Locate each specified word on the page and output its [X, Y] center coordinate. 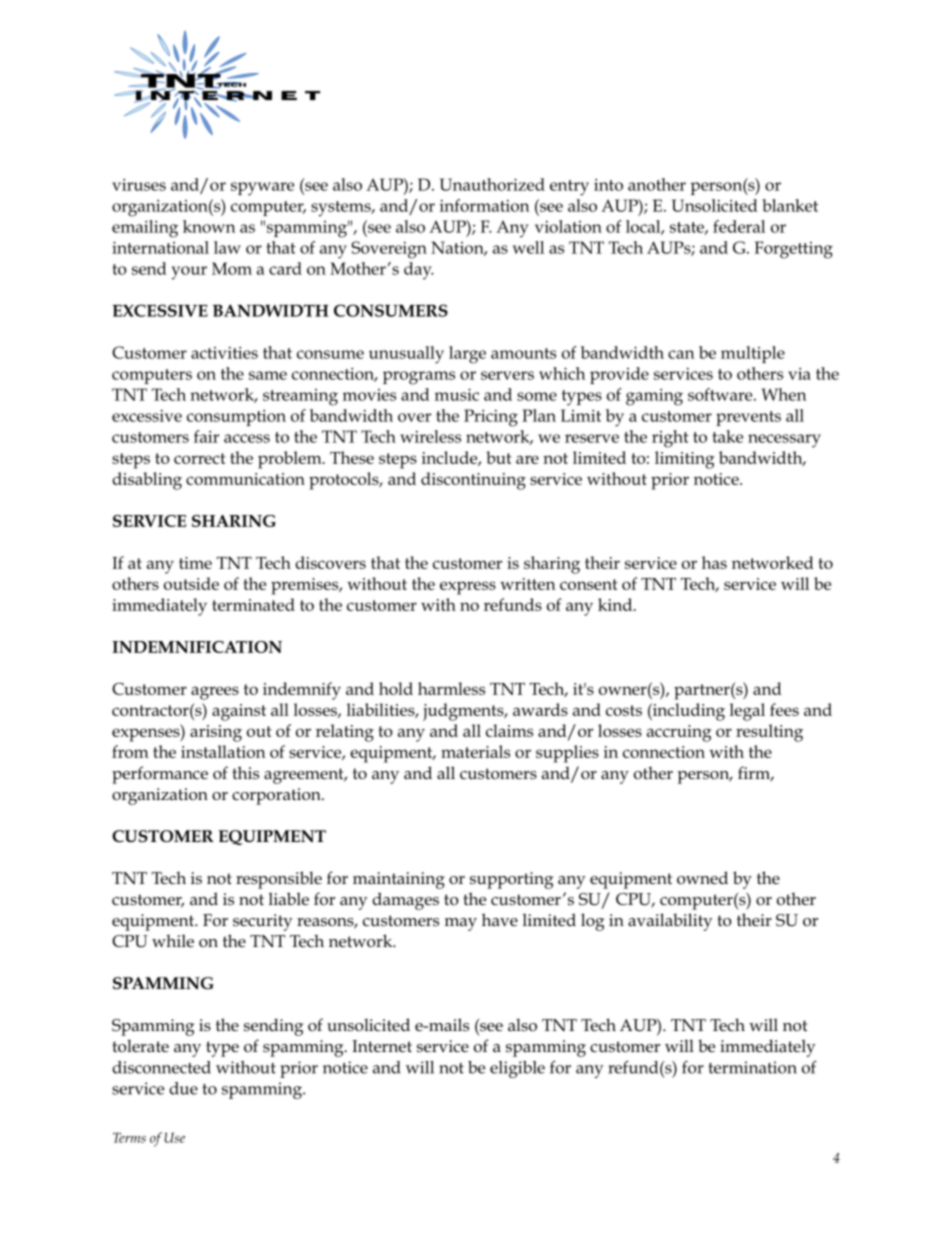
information [485, 205]
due [183, 1088]
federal [739, 226]
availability [670, 922]
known [209, 226]
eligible [517, 1069]
